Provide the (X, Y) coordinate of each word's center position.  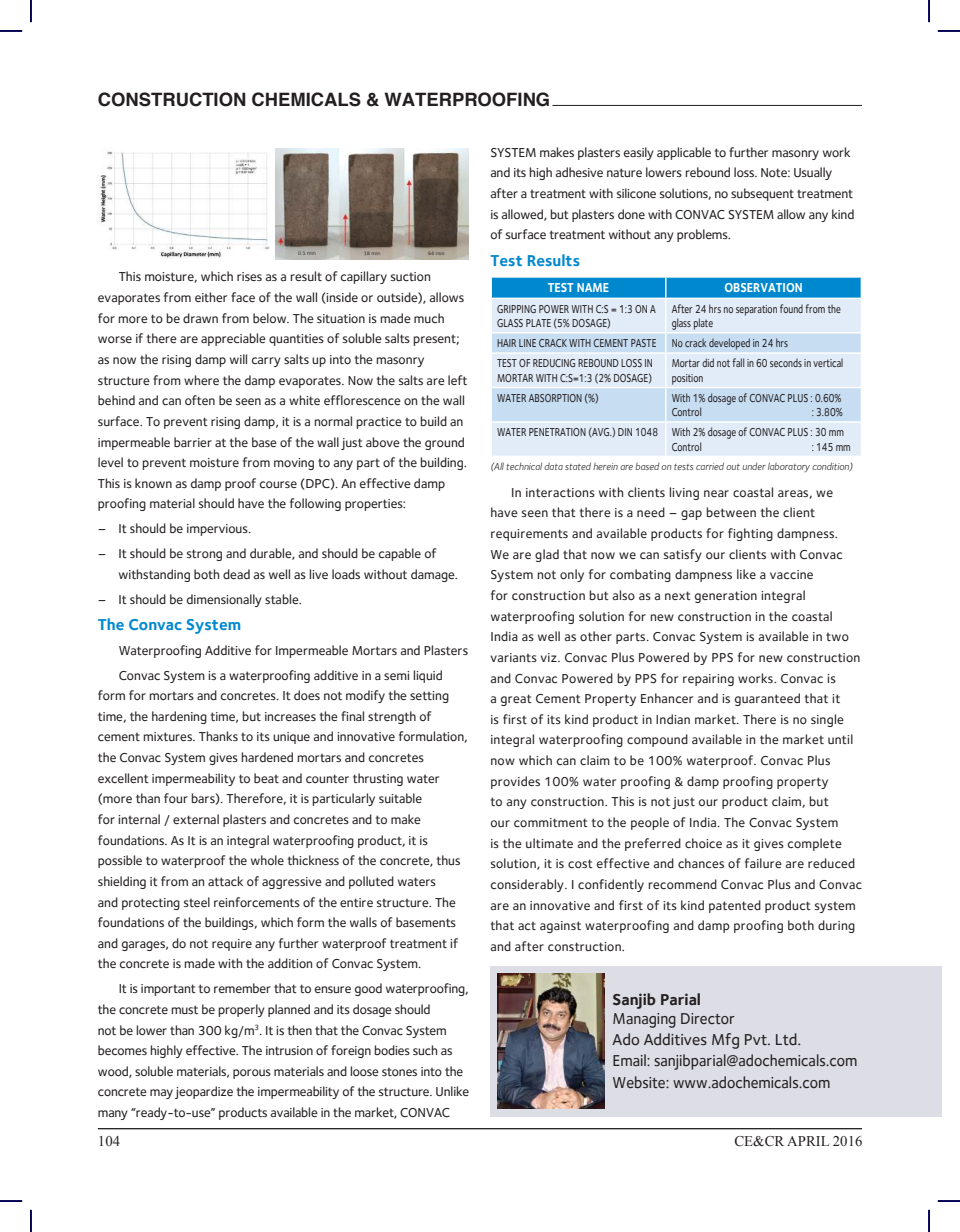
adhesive (579, 172)
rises (249, 276)
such (425, 1050)
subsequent (762, 194)
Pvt (757, 1039)
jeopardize (204, 1092)
